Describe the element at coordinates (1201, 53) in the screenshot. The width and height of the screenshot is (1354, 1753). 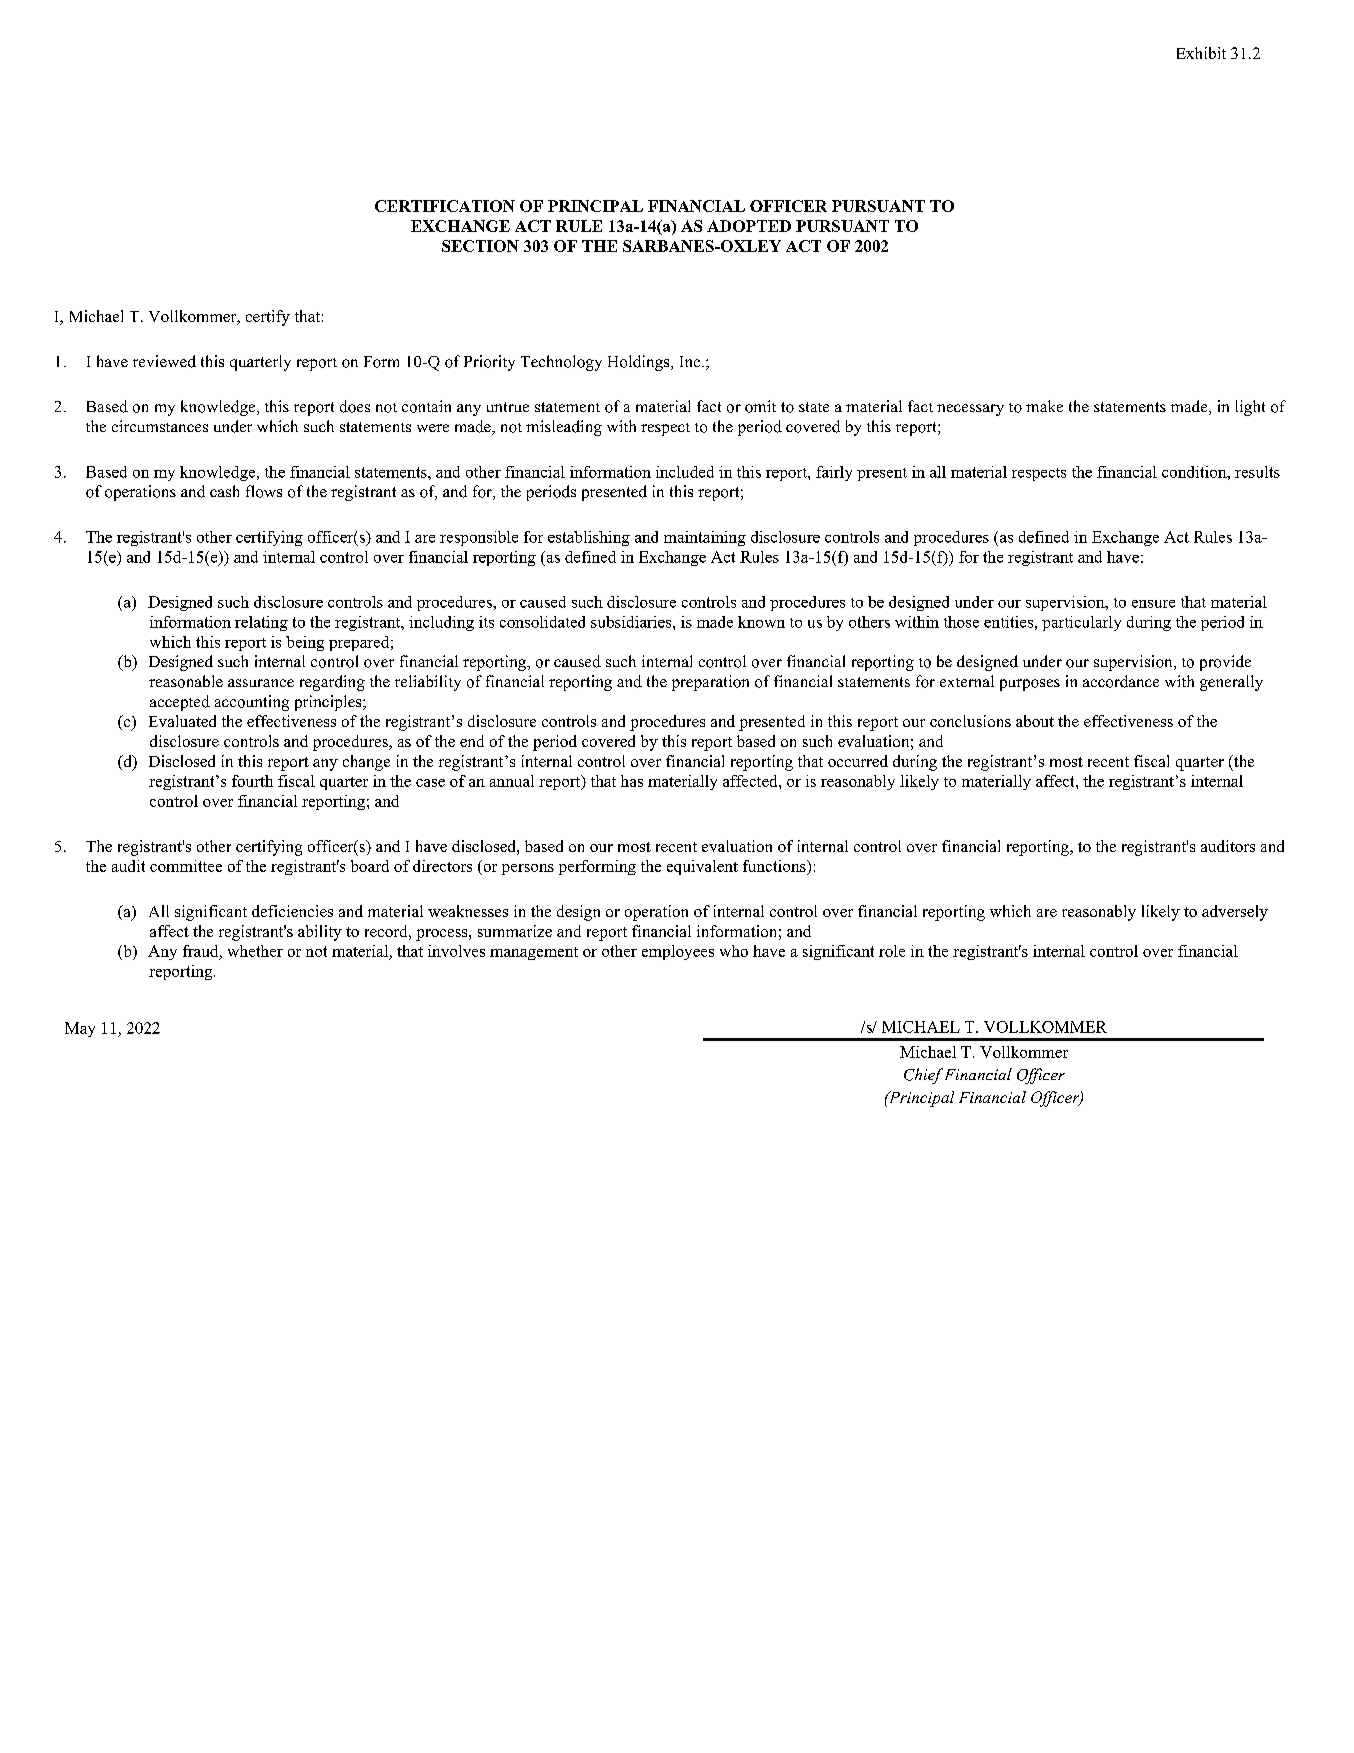
I see `Exhibit` at that location.
